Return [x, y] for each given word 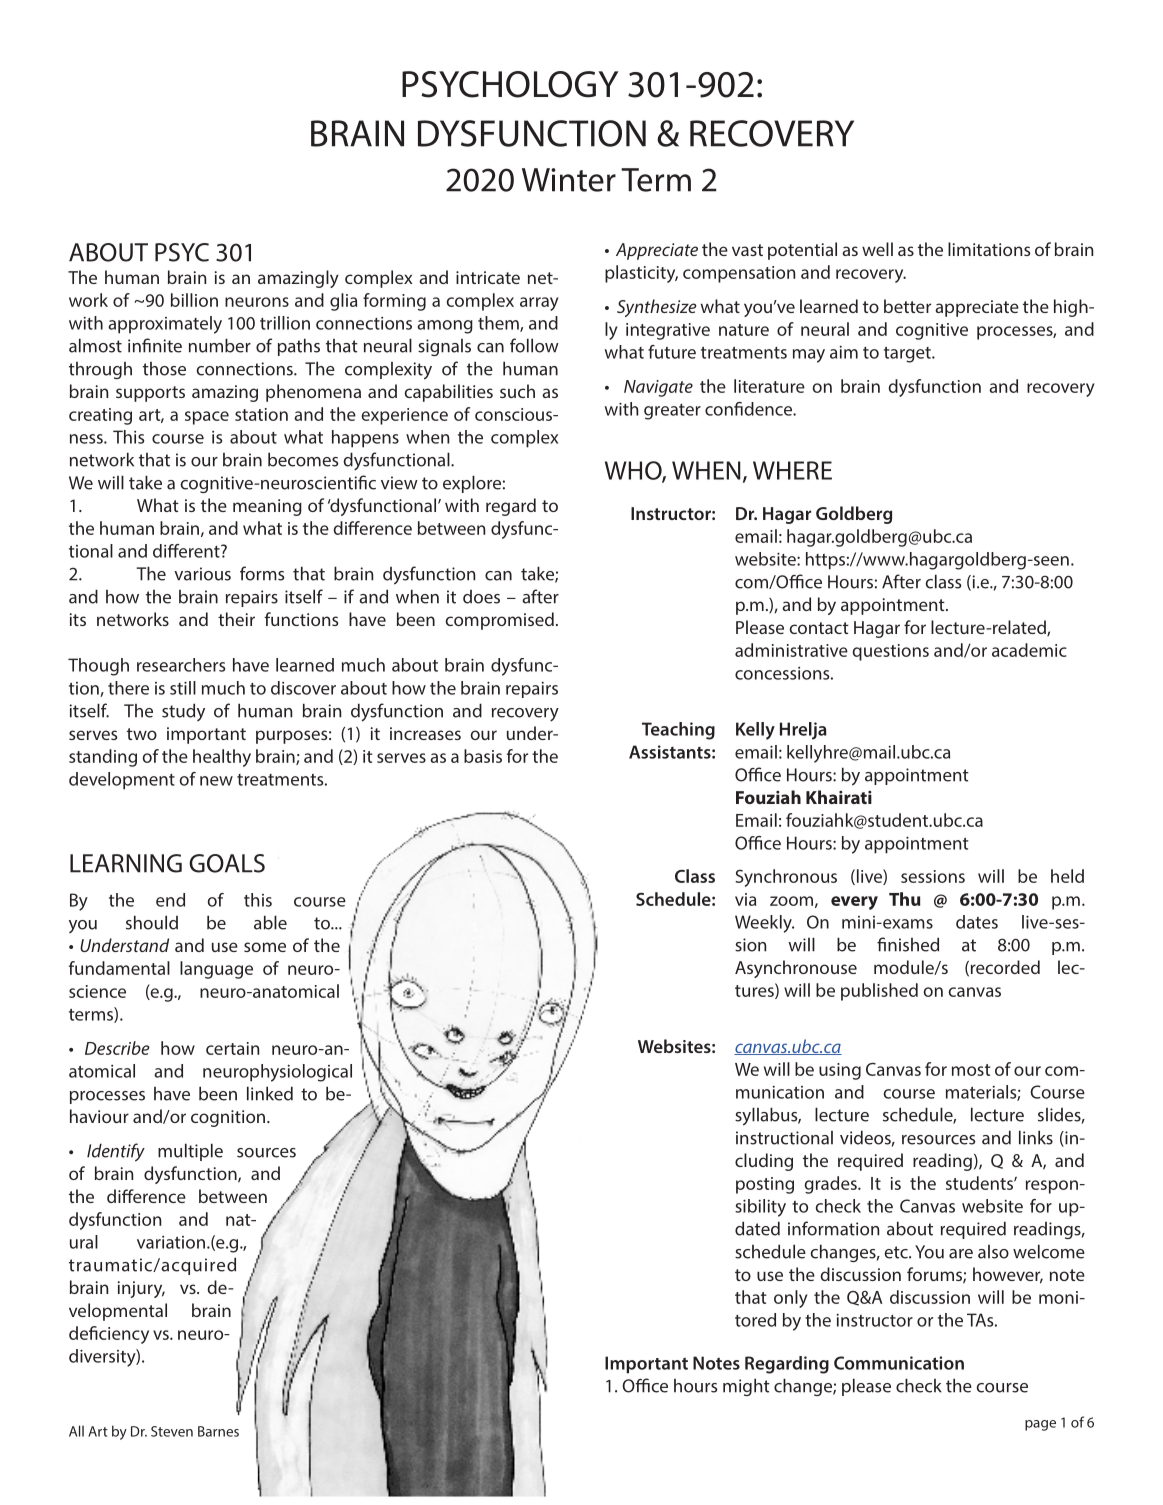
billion [194, 300]
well [877, 249]
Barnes [218, 1431]
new [216, 781]
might [746, 1387]
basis [483, 756]
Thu [904, 899]
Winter [569, 180]
